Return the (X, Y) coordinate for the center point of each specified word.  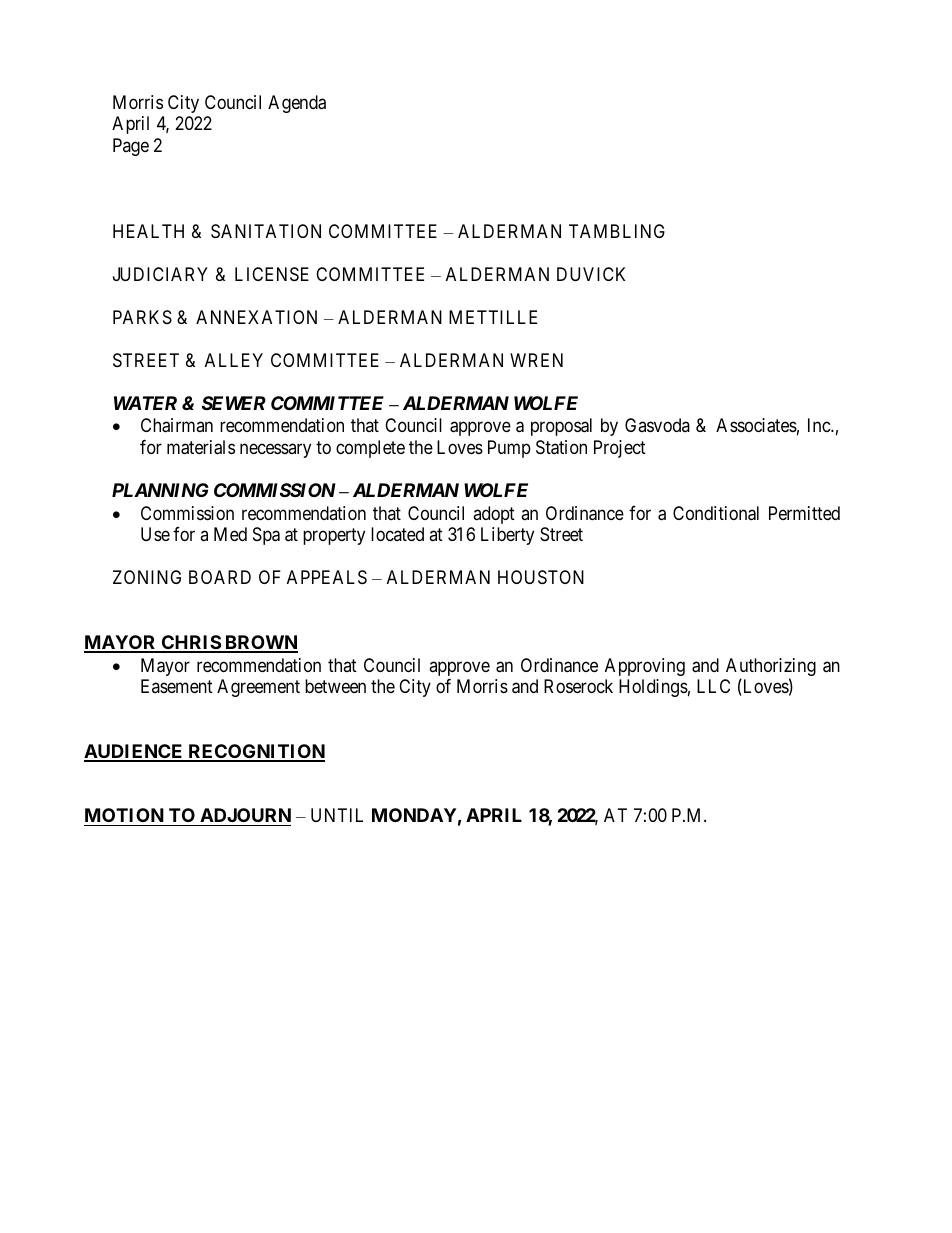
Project (620, 449)
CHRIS (191, 643)
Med (230, 534)
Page (131, 147)
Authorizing (771, 668)
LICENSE (272, 274)
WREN (536, 360)
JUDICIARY (160, 274)
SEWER (234, 403)
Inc (820, 425)
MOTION (124, 815)
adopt (494, 515)
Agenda (297, 104)
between (335, 686)
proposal (561, 427)
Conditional (716, 513)
